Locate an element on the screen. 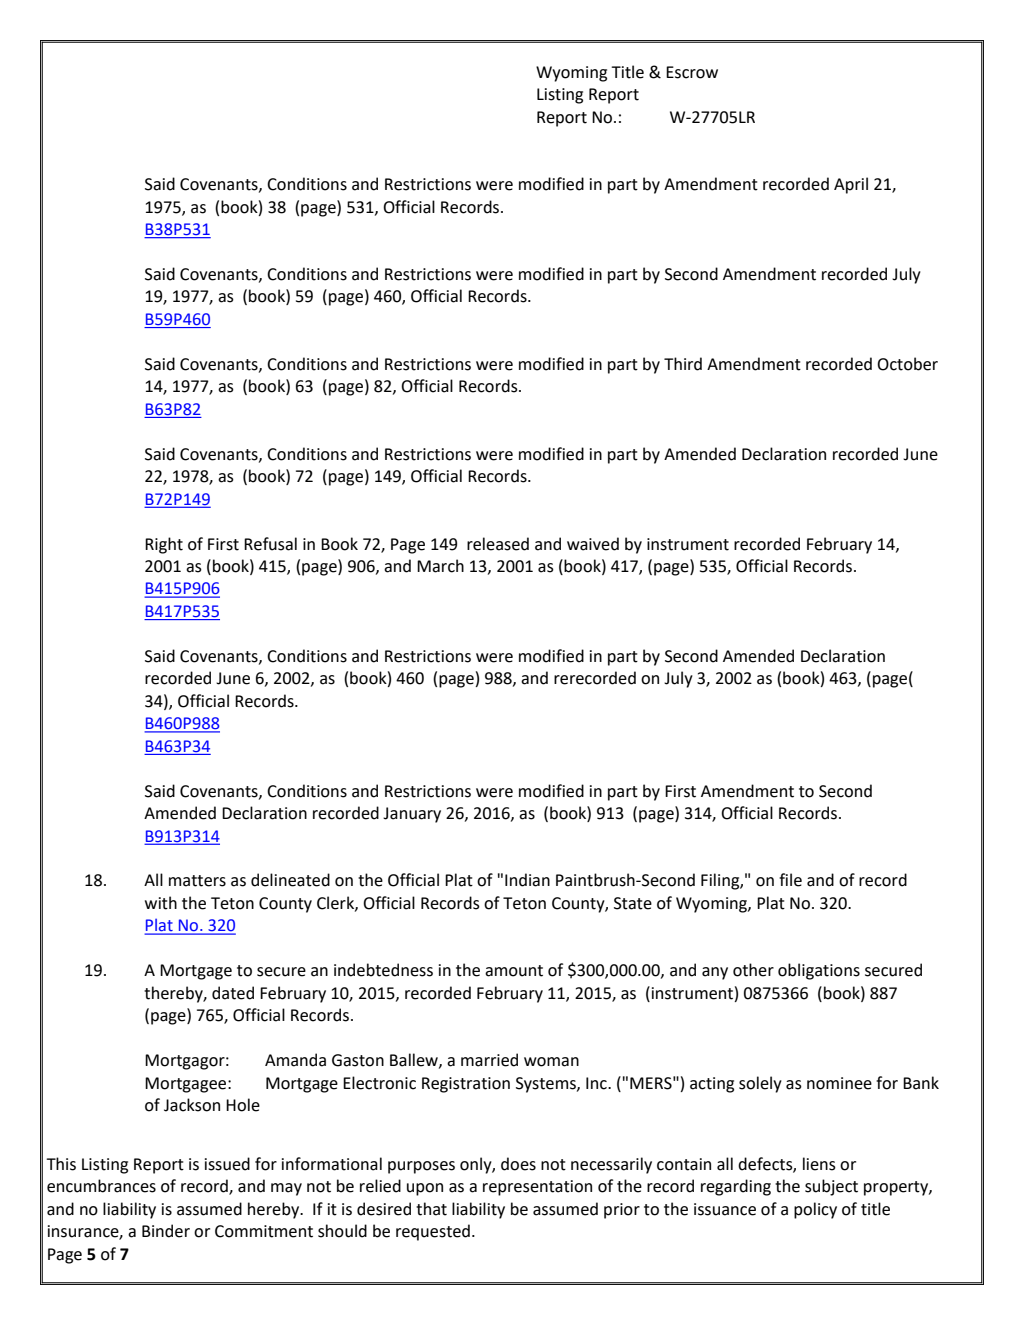  Escrow is located at coordinates (692, 72).
